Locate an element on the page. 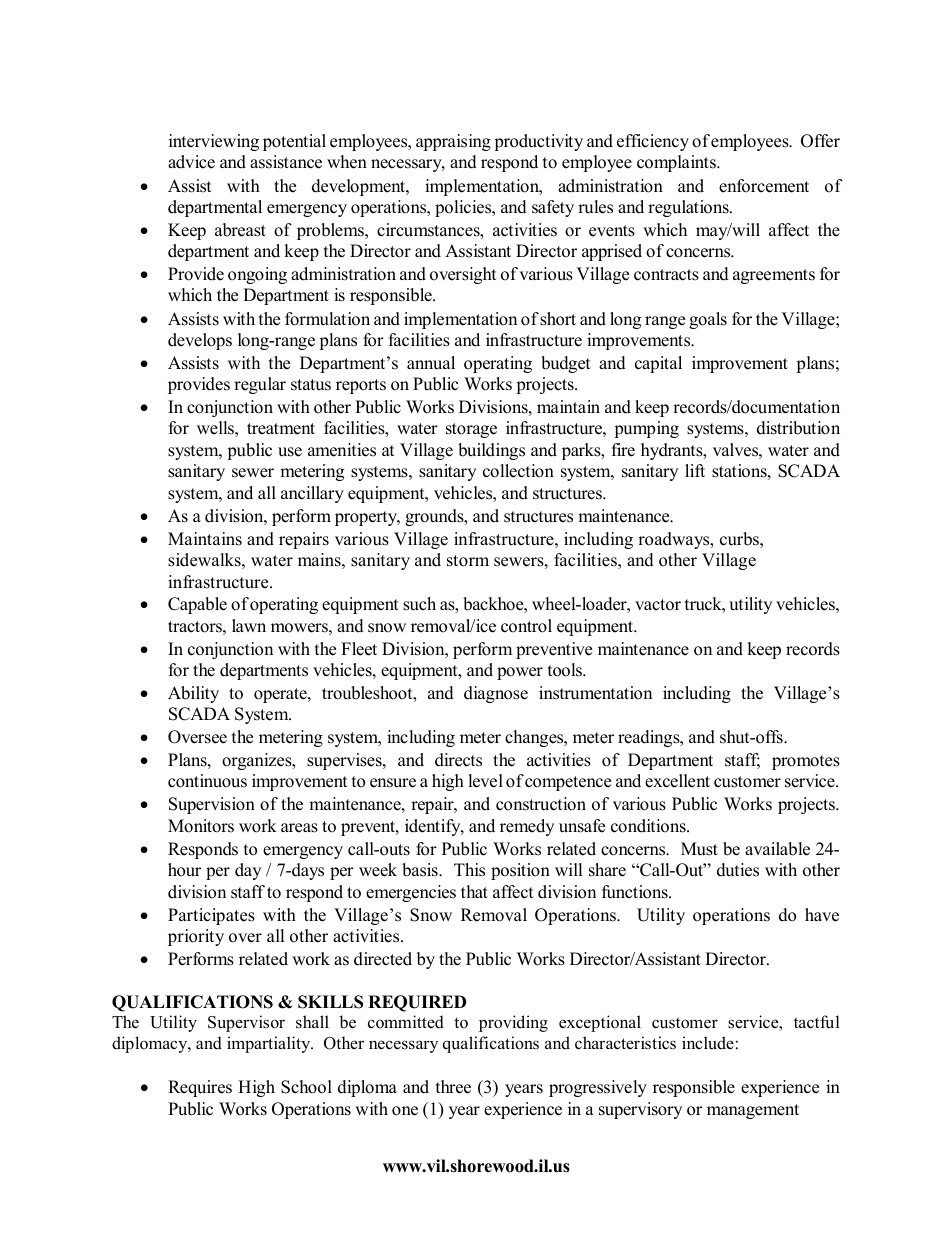 The width and height of the image is (952, 1233). potential is located at coordinates (294, 142).
